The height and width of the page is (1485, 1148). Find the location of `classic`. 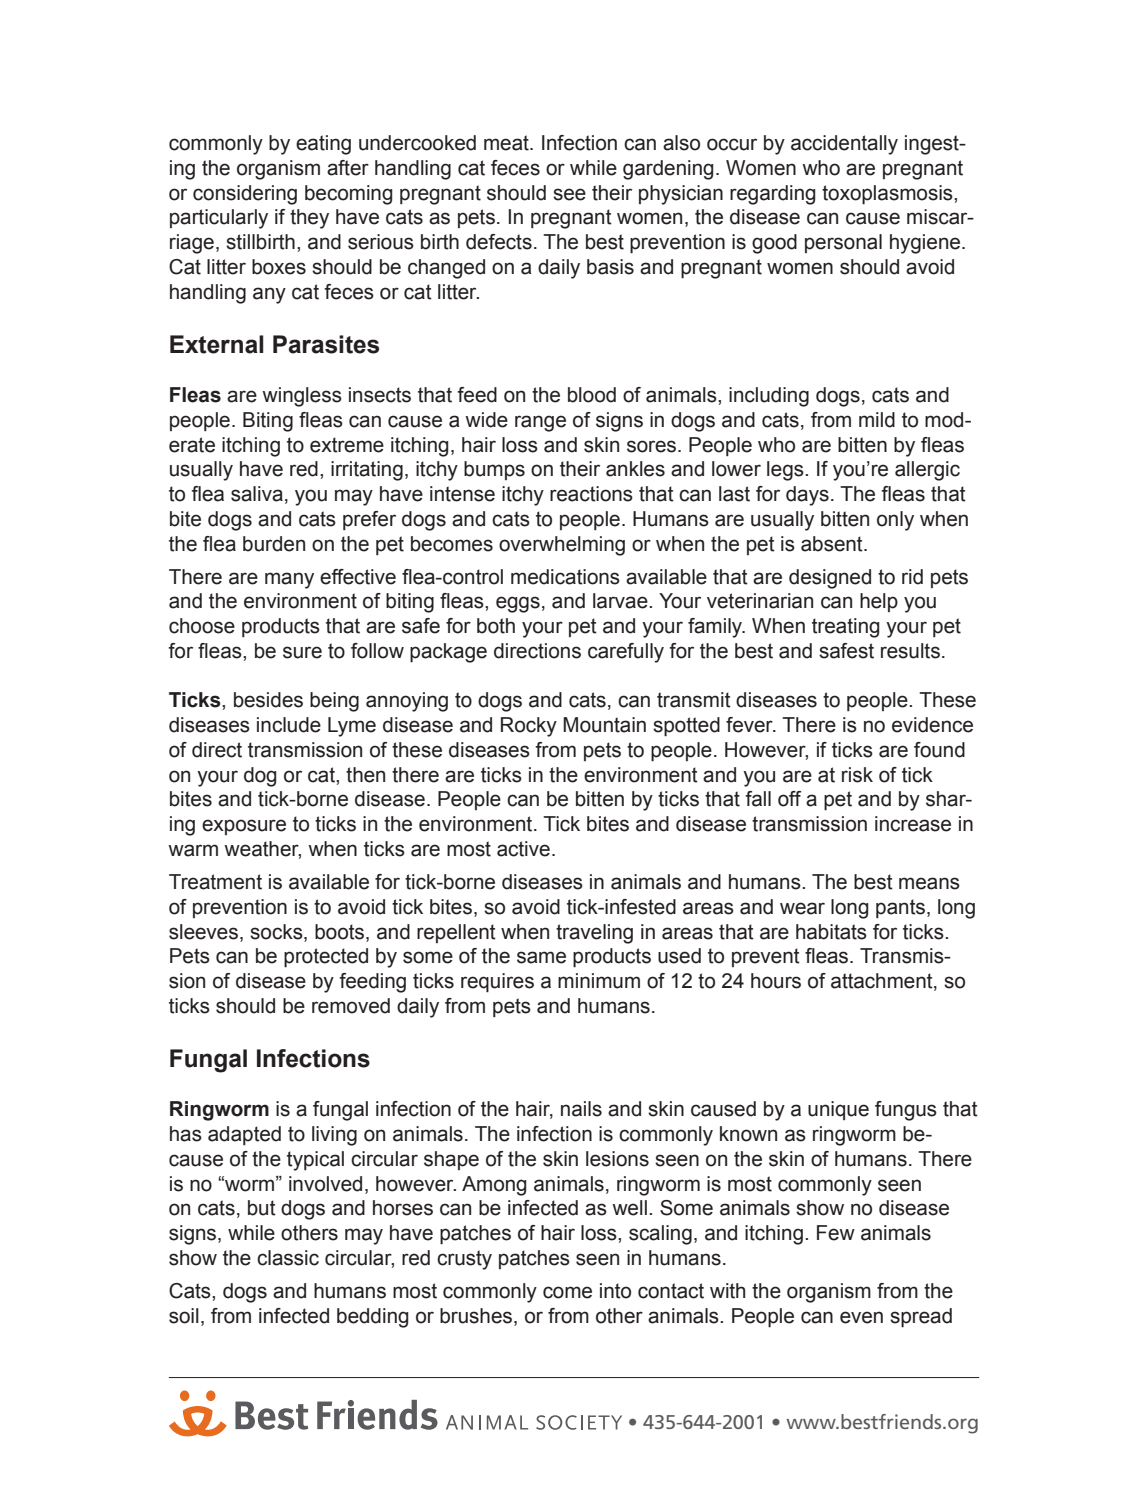

classic is located at coordinates (288, 1258).
